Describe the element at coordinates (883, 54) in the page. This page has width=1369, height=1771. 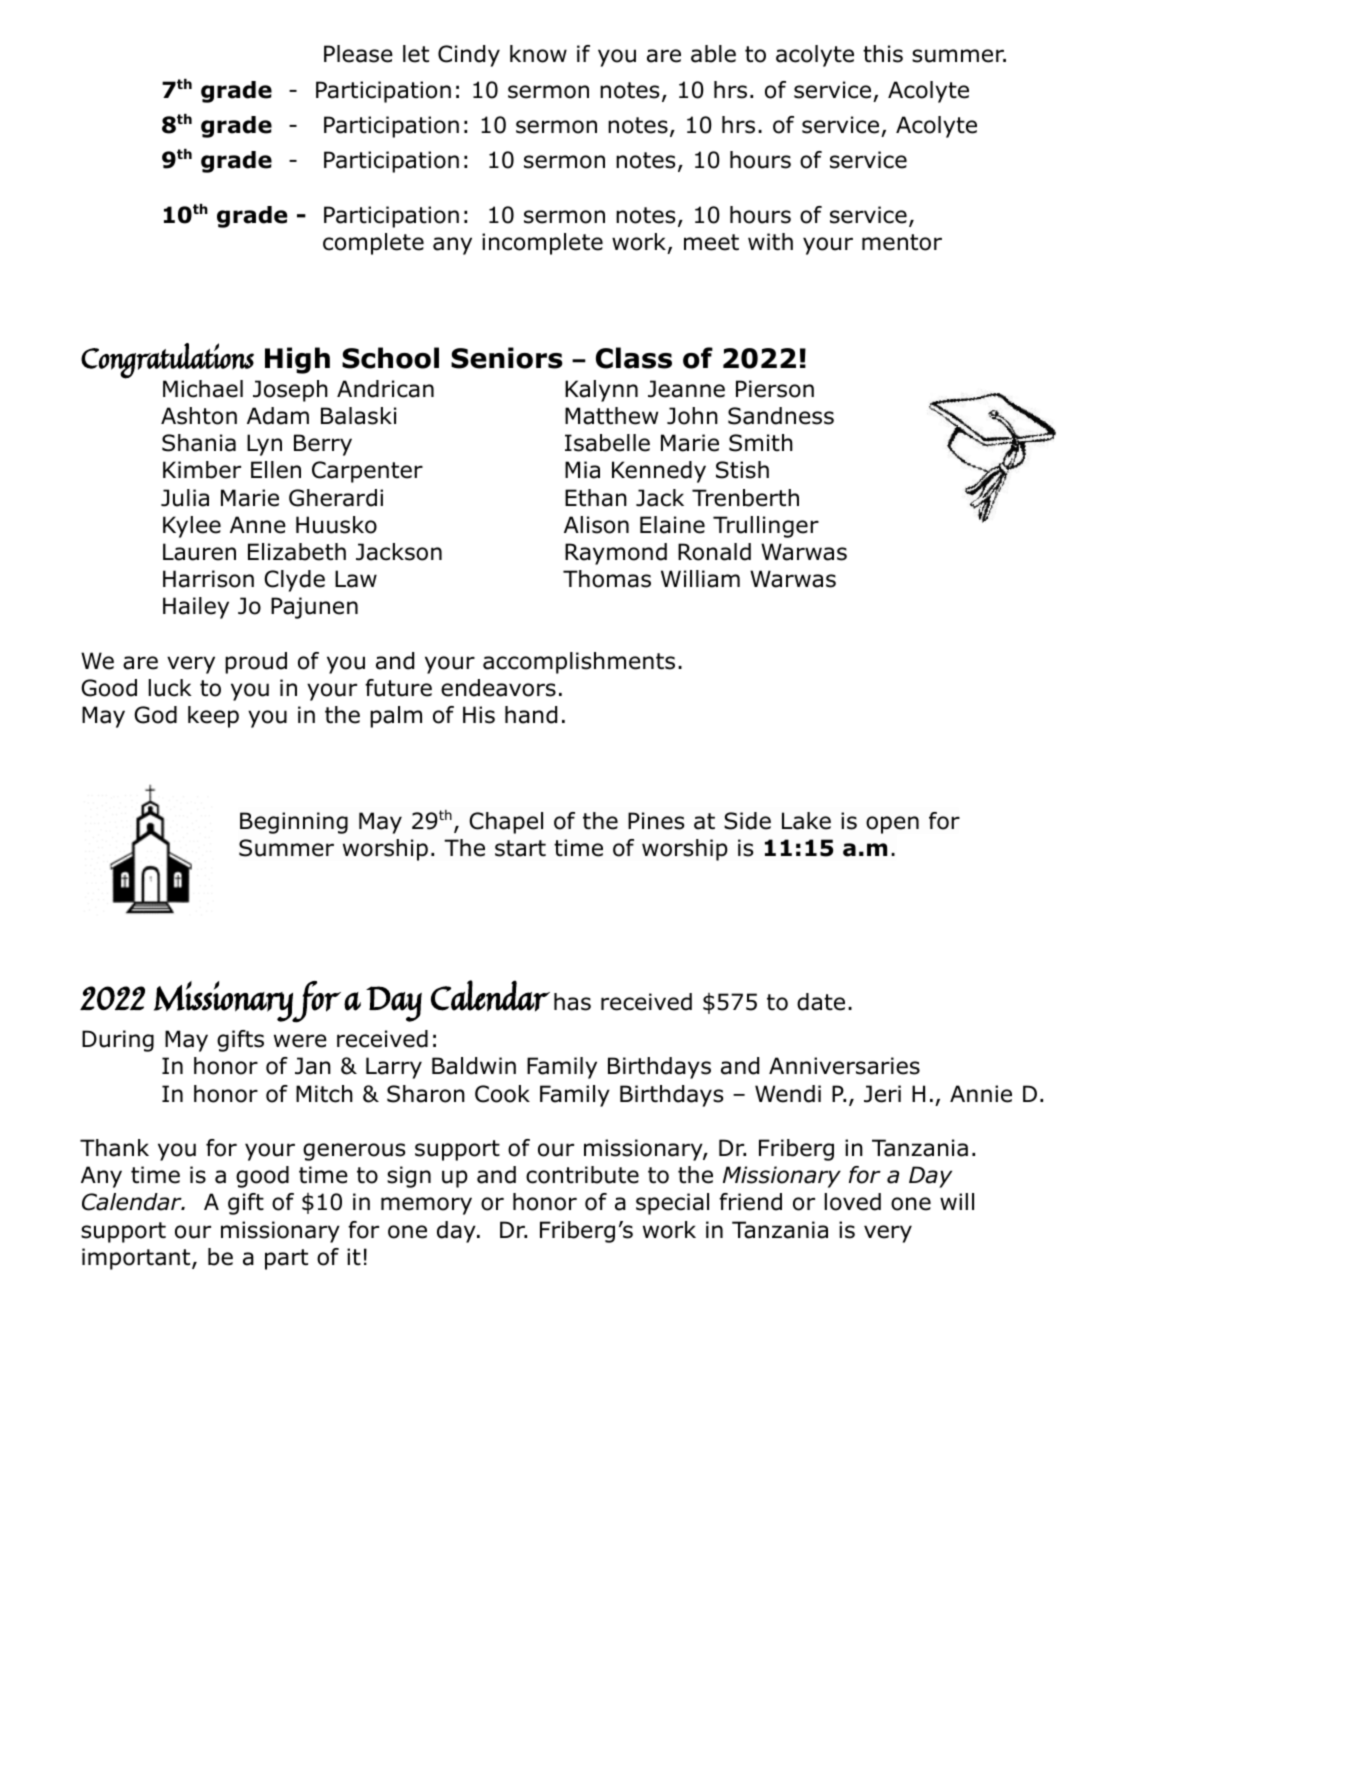
I see `this` at that location.
